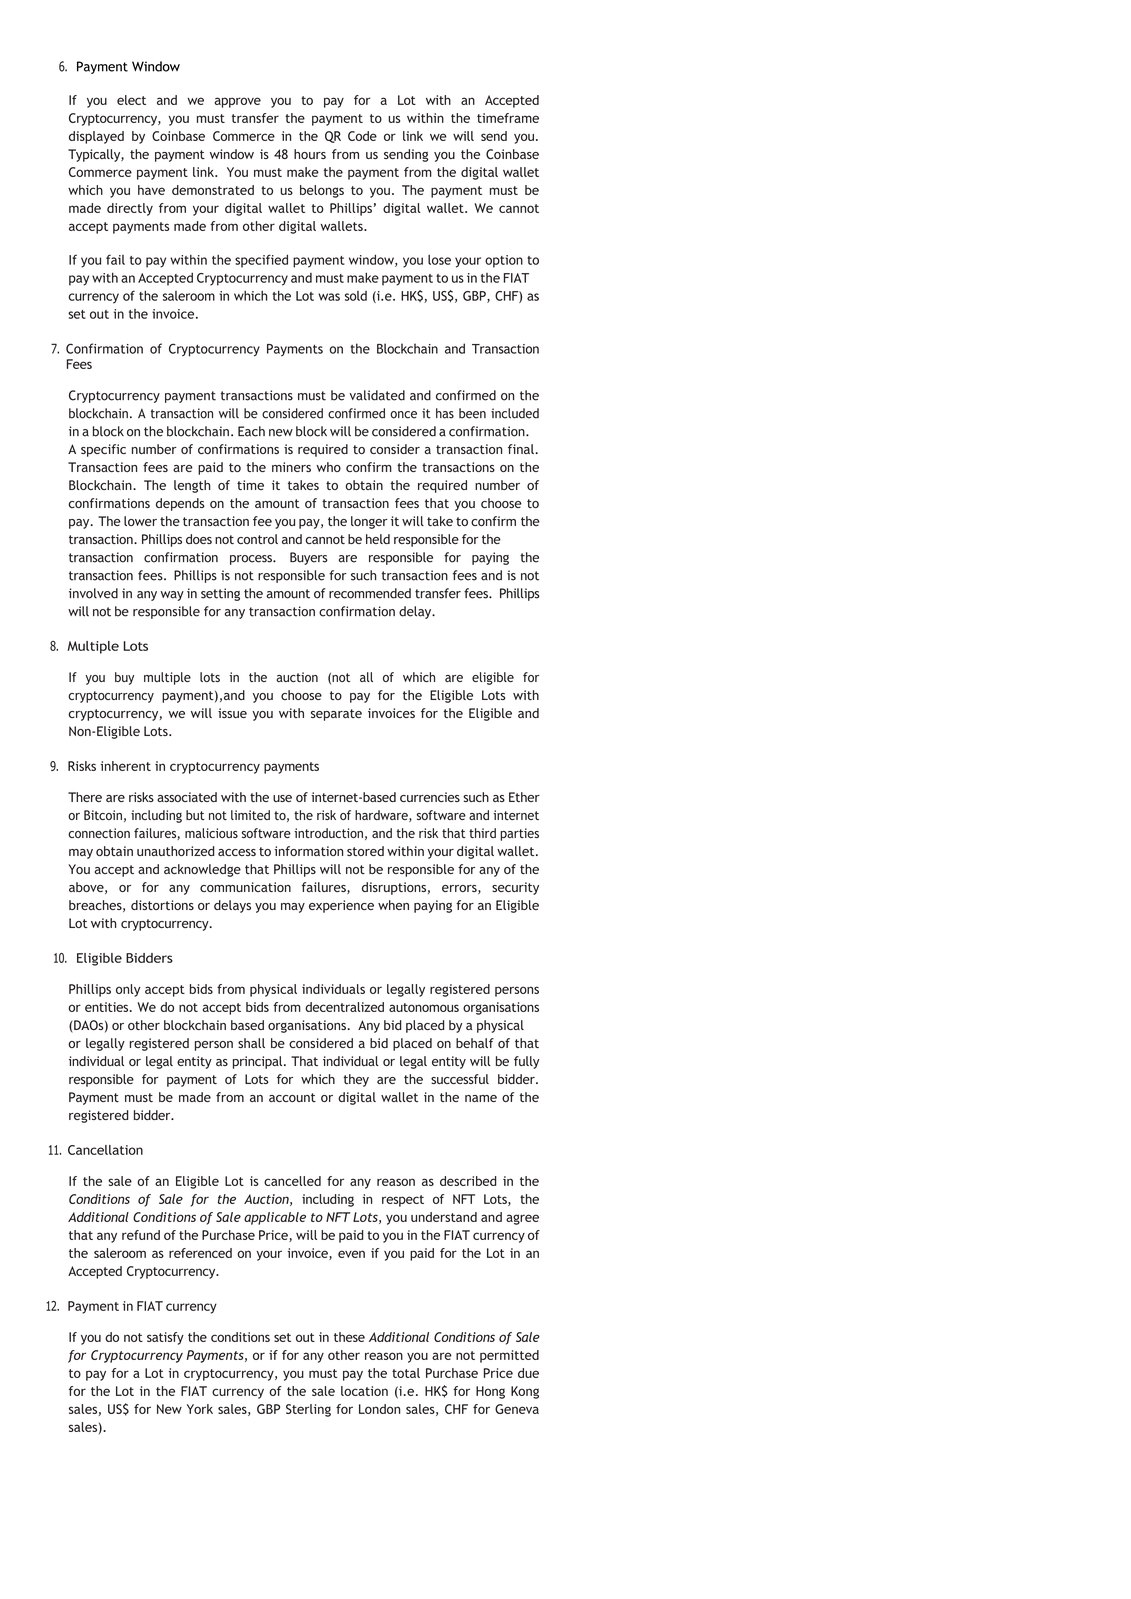  Describe the element at coordinates (344, 1007) in the page. I see `decentralized` at that location.
